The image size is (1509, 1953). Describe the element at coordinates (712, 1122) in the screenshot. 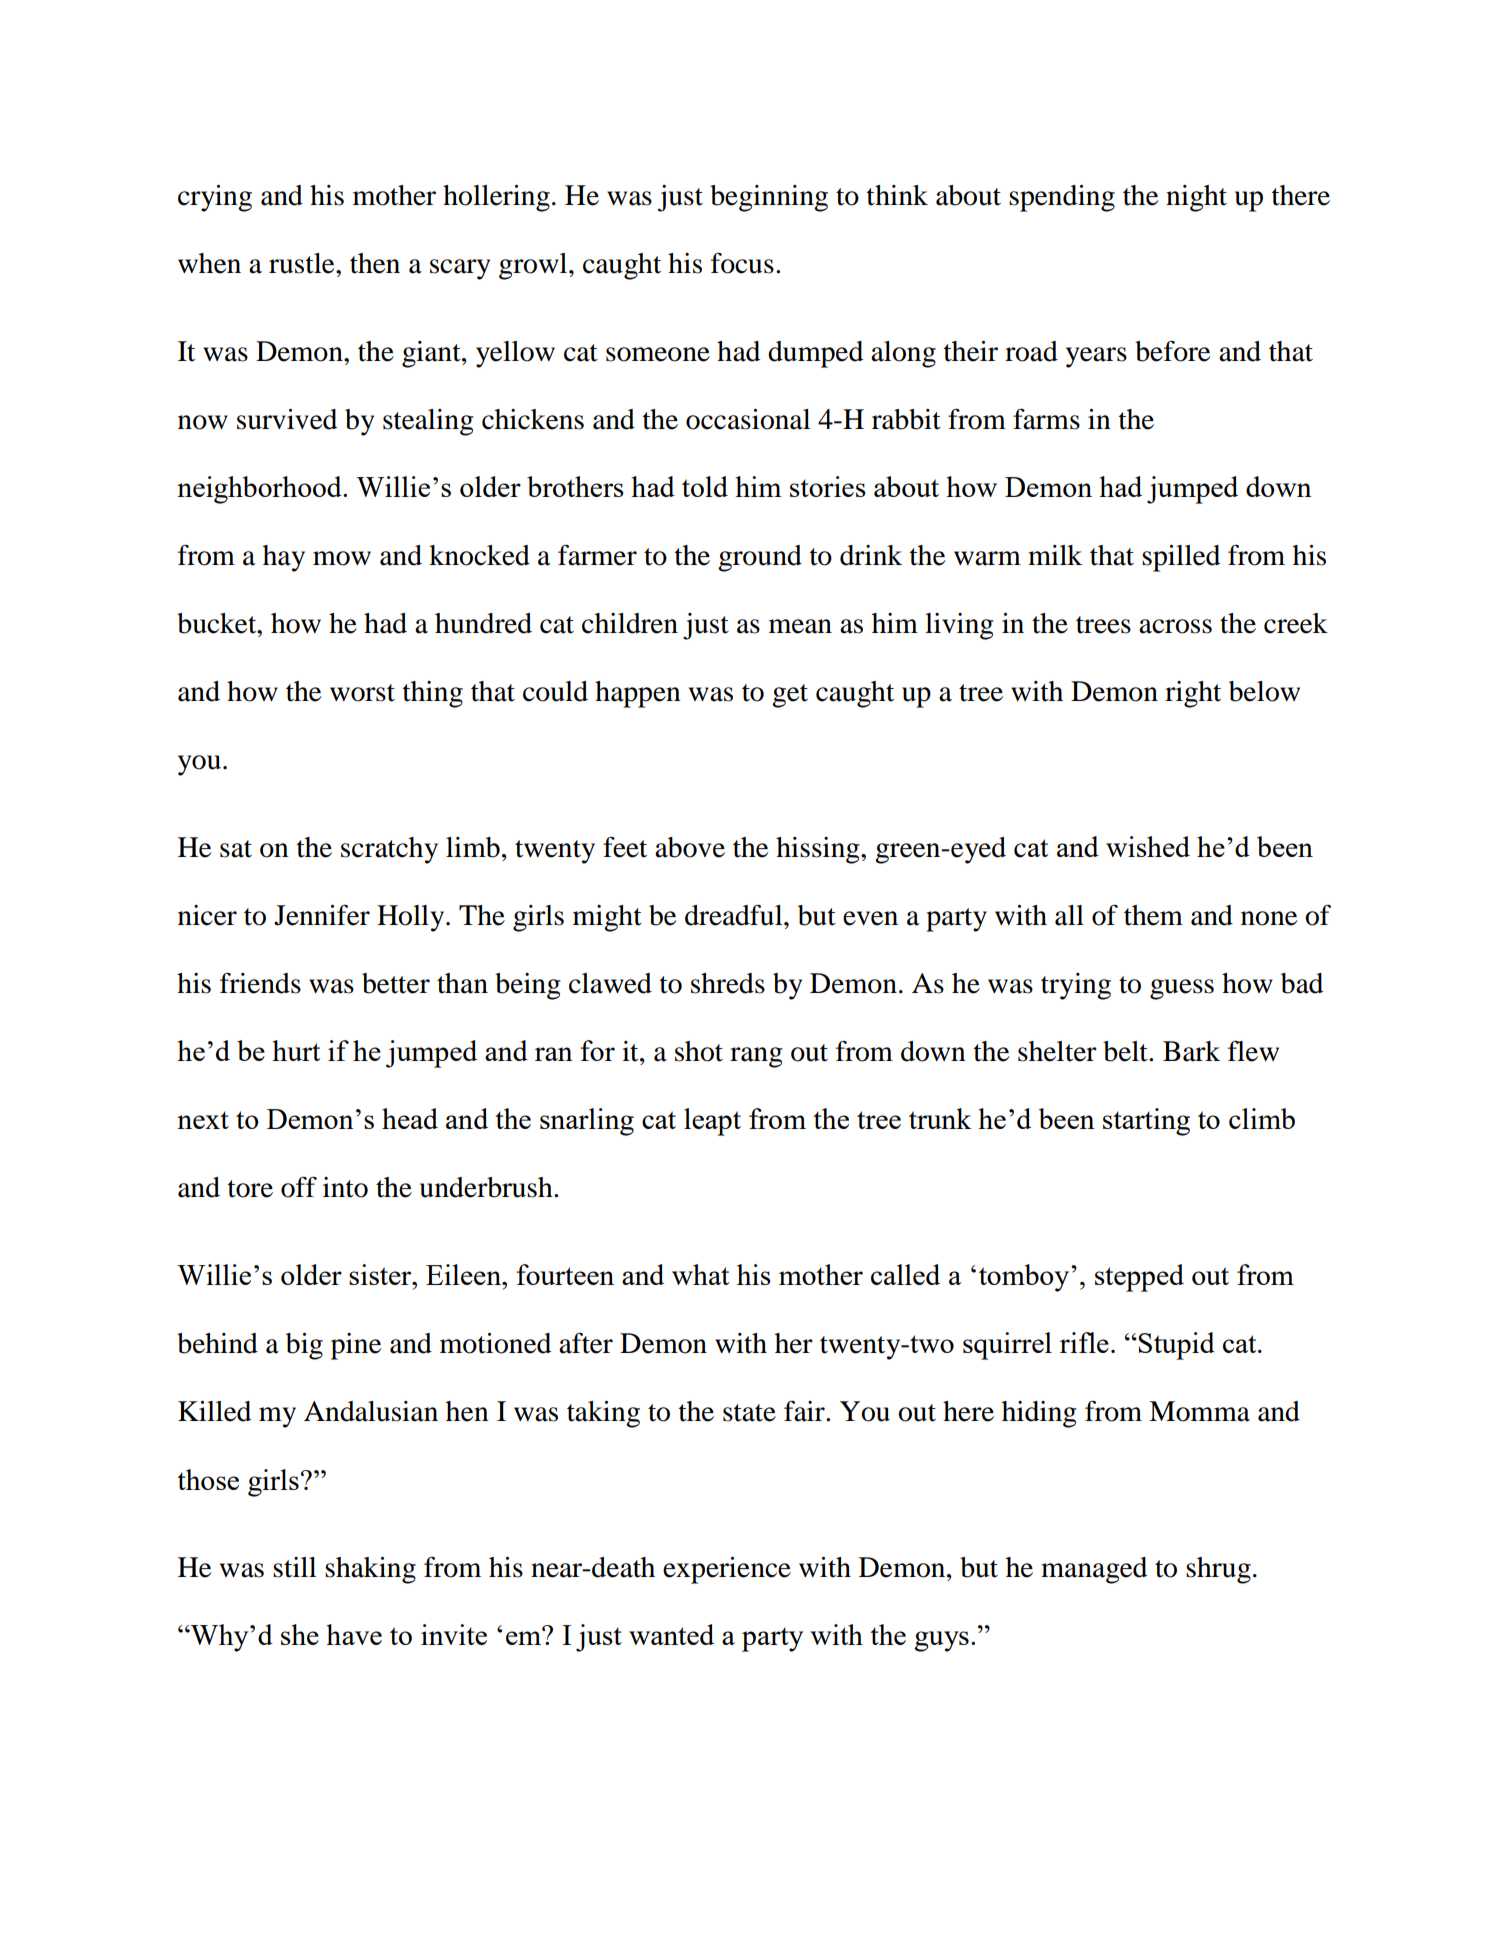

I see `leapt` at that location.
